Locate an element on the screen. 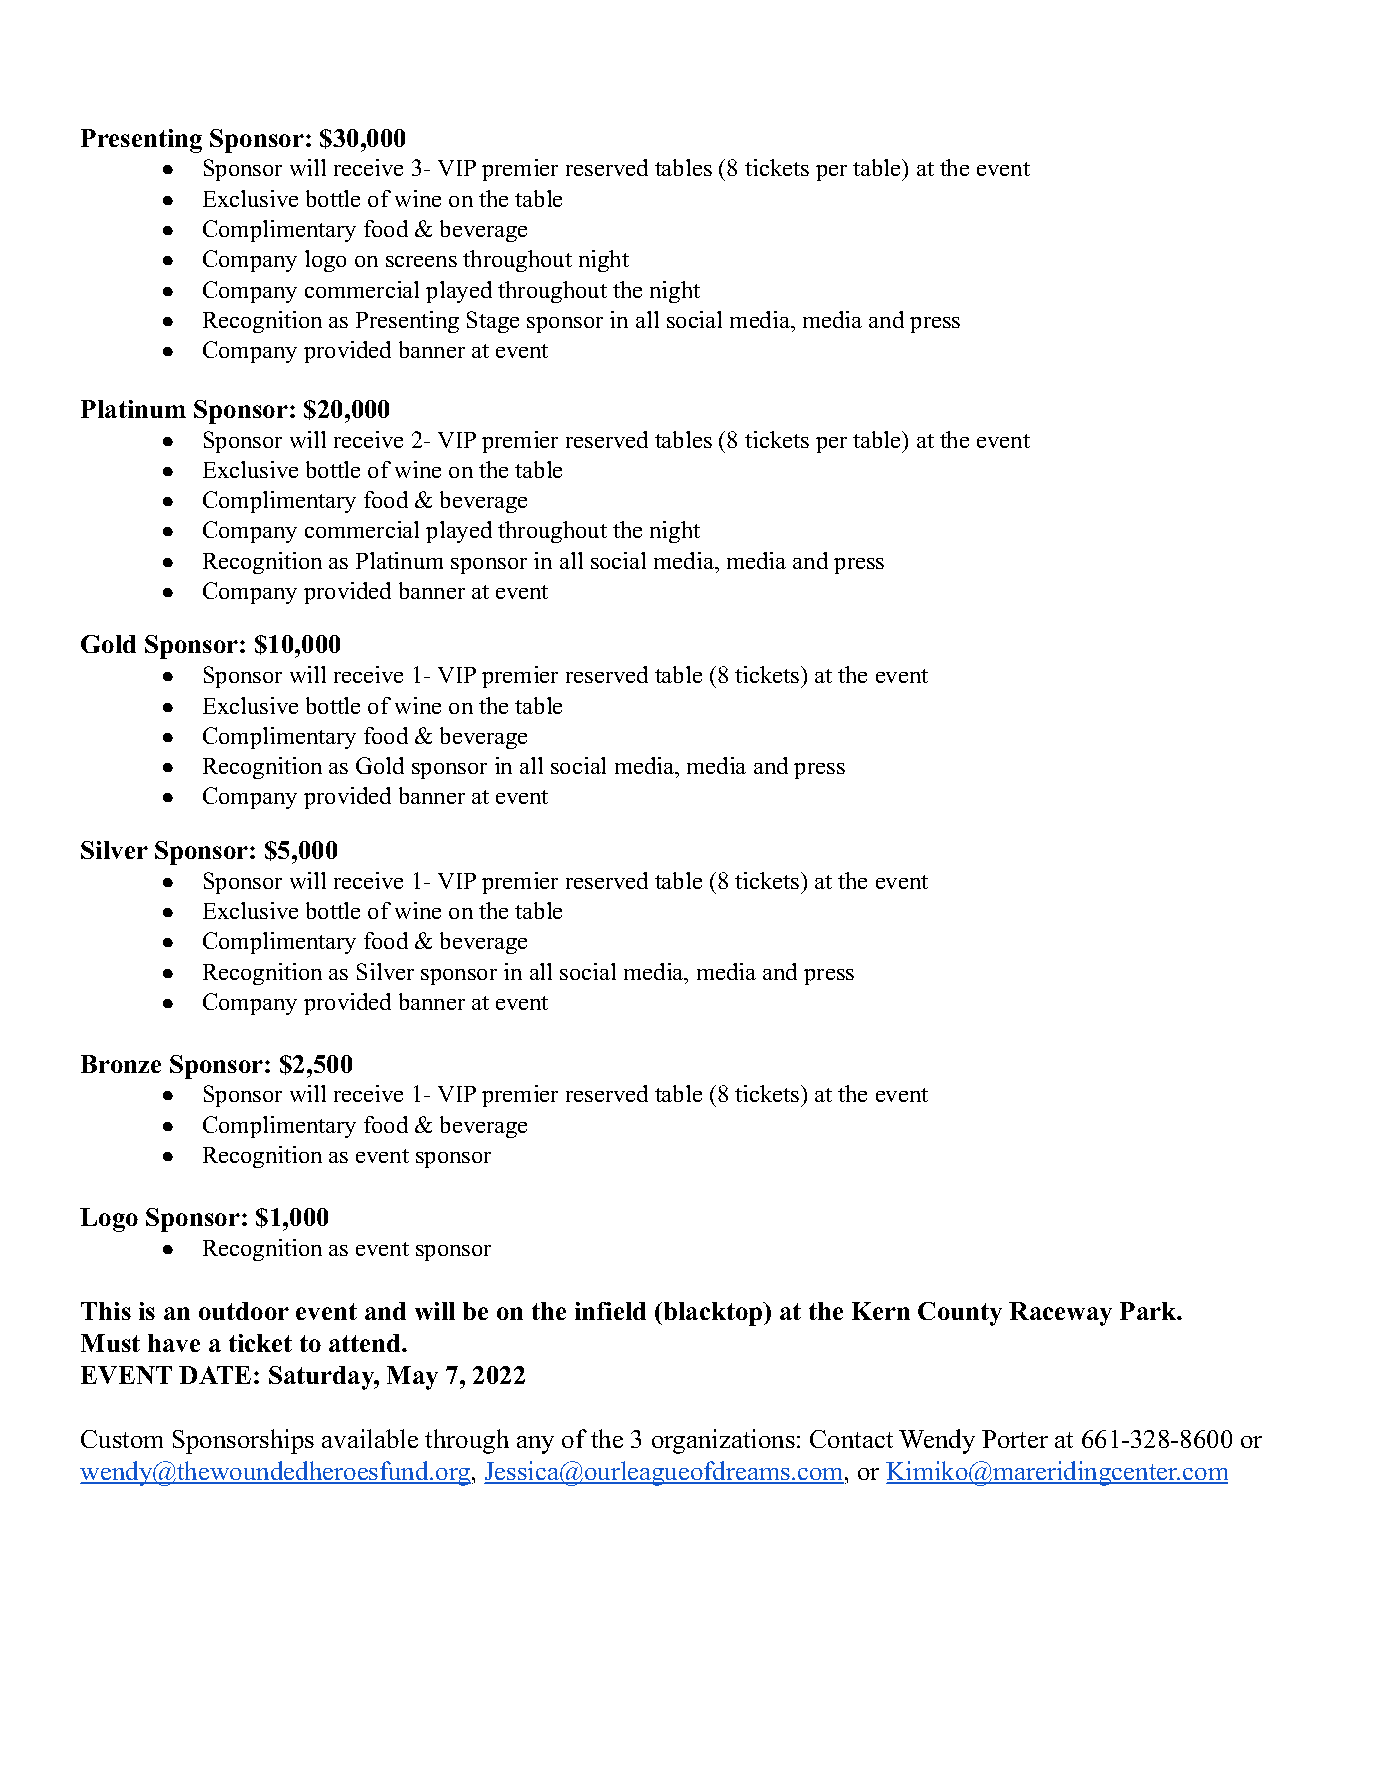 The width and height of the screenshot is (1374, 1778). organizations is located at coordinates (723, 1441).
